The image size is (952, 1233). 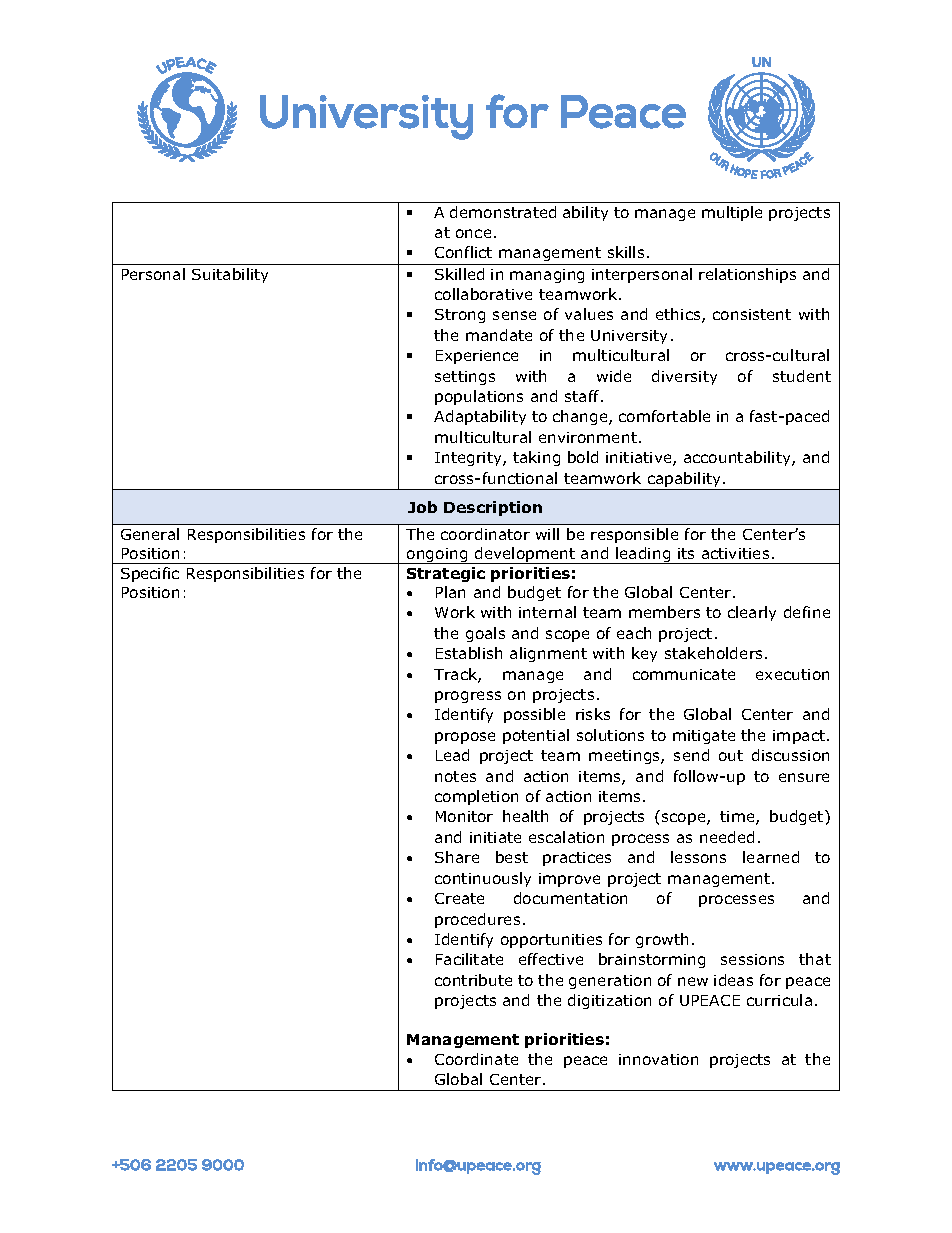 What do you see at coordinates (473, 233) in the screenshot?
I see `once` at bounding box center [473, 233].
